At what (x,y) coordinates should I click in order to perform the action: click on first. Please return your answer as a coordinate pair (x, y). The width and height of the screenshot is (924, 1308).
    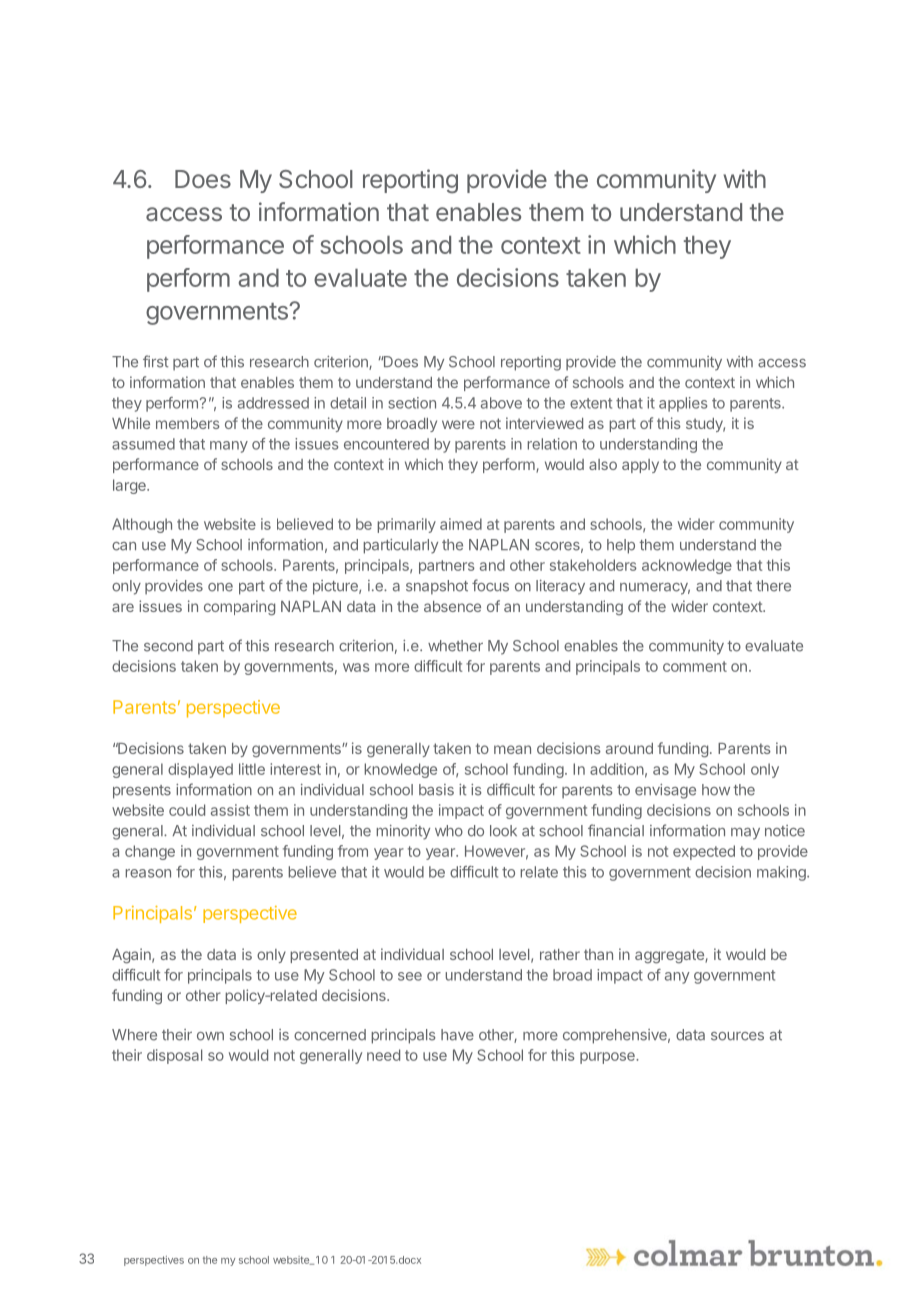
    Looking at the image, I should click on (156, 361).
